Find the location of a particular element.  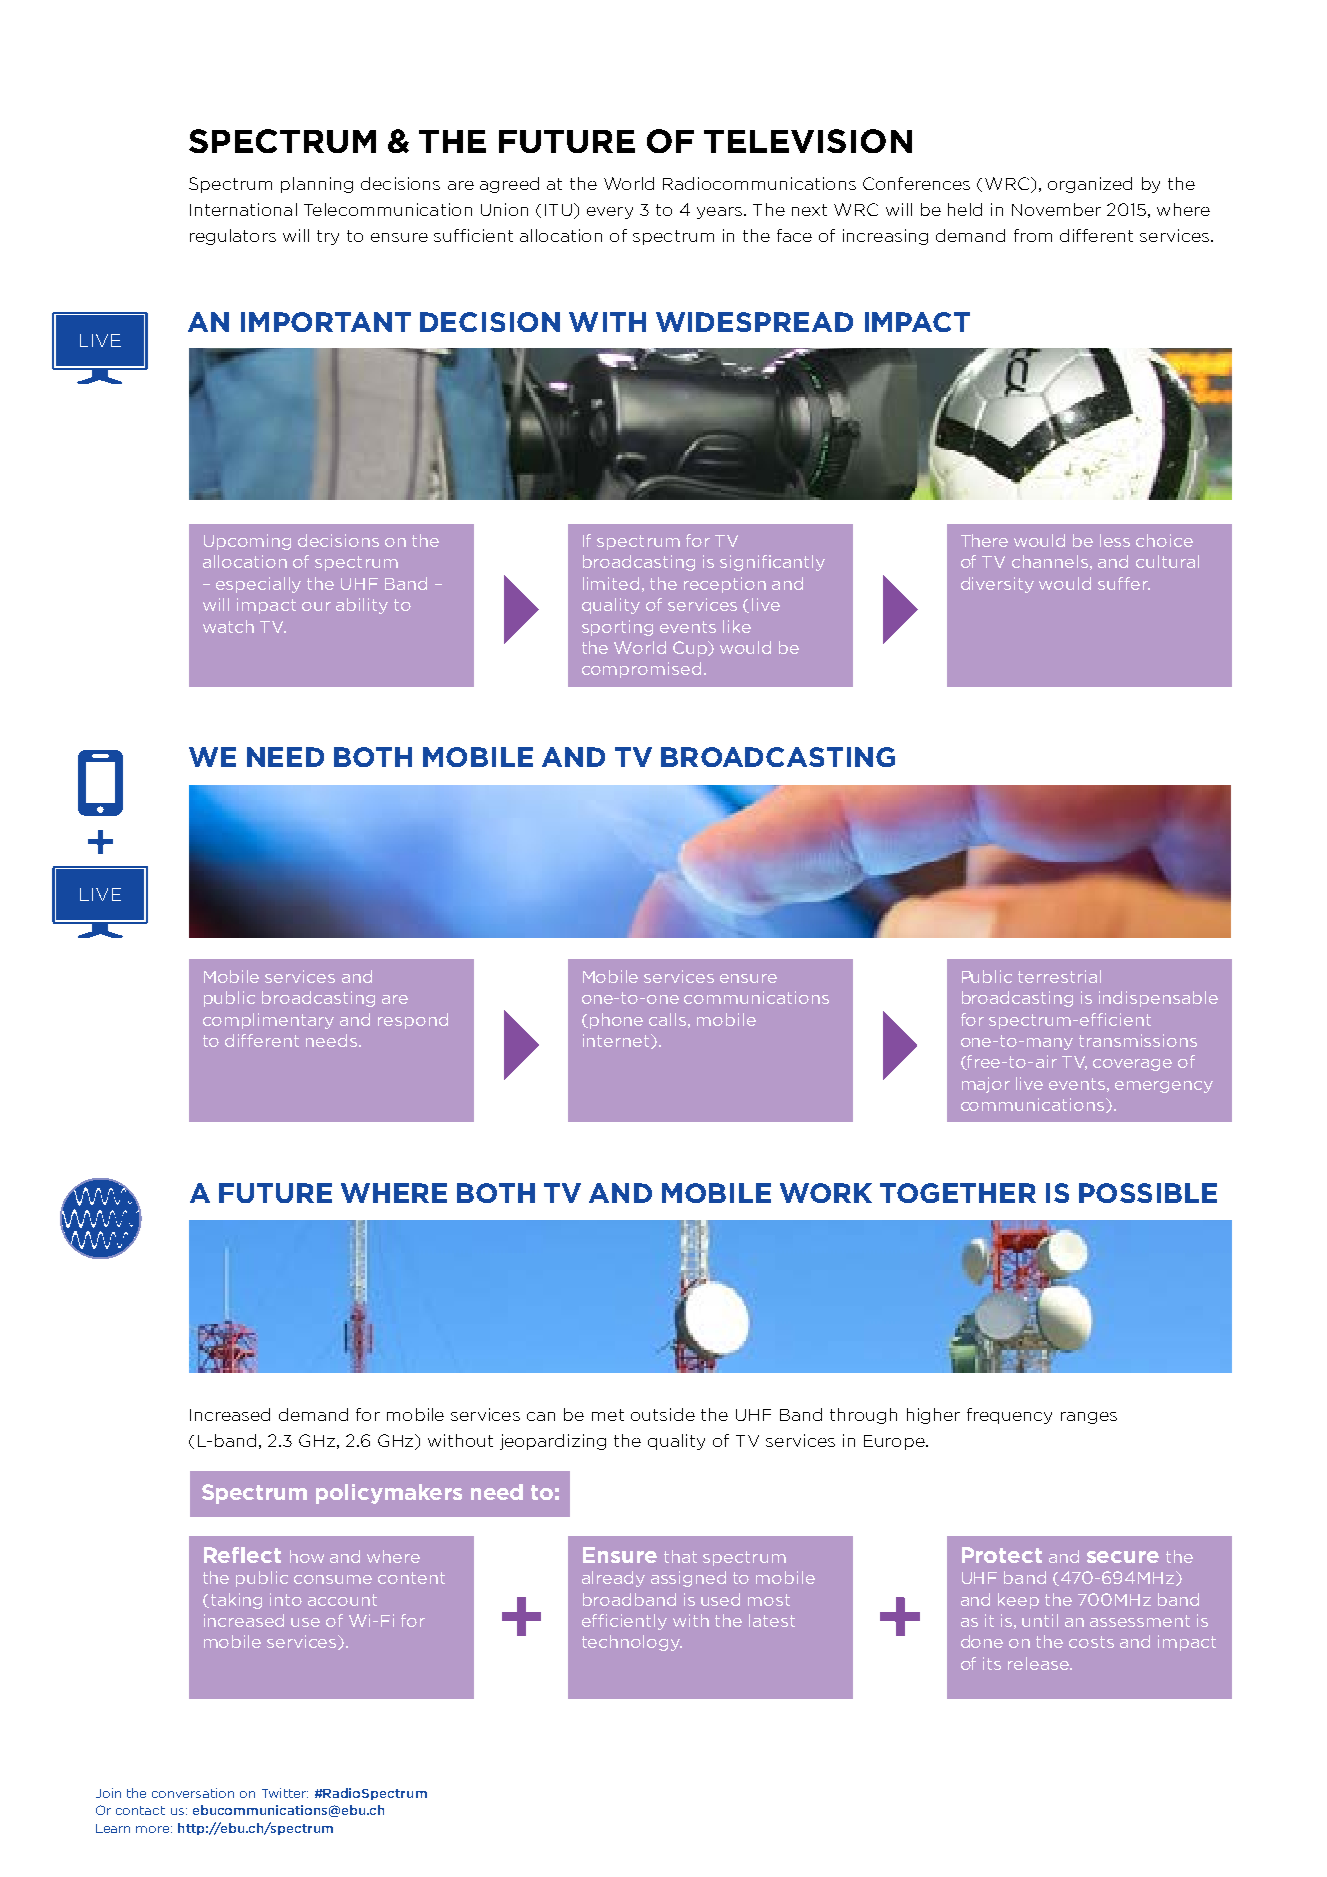

conversation is located at coordinates (193, 1793).
